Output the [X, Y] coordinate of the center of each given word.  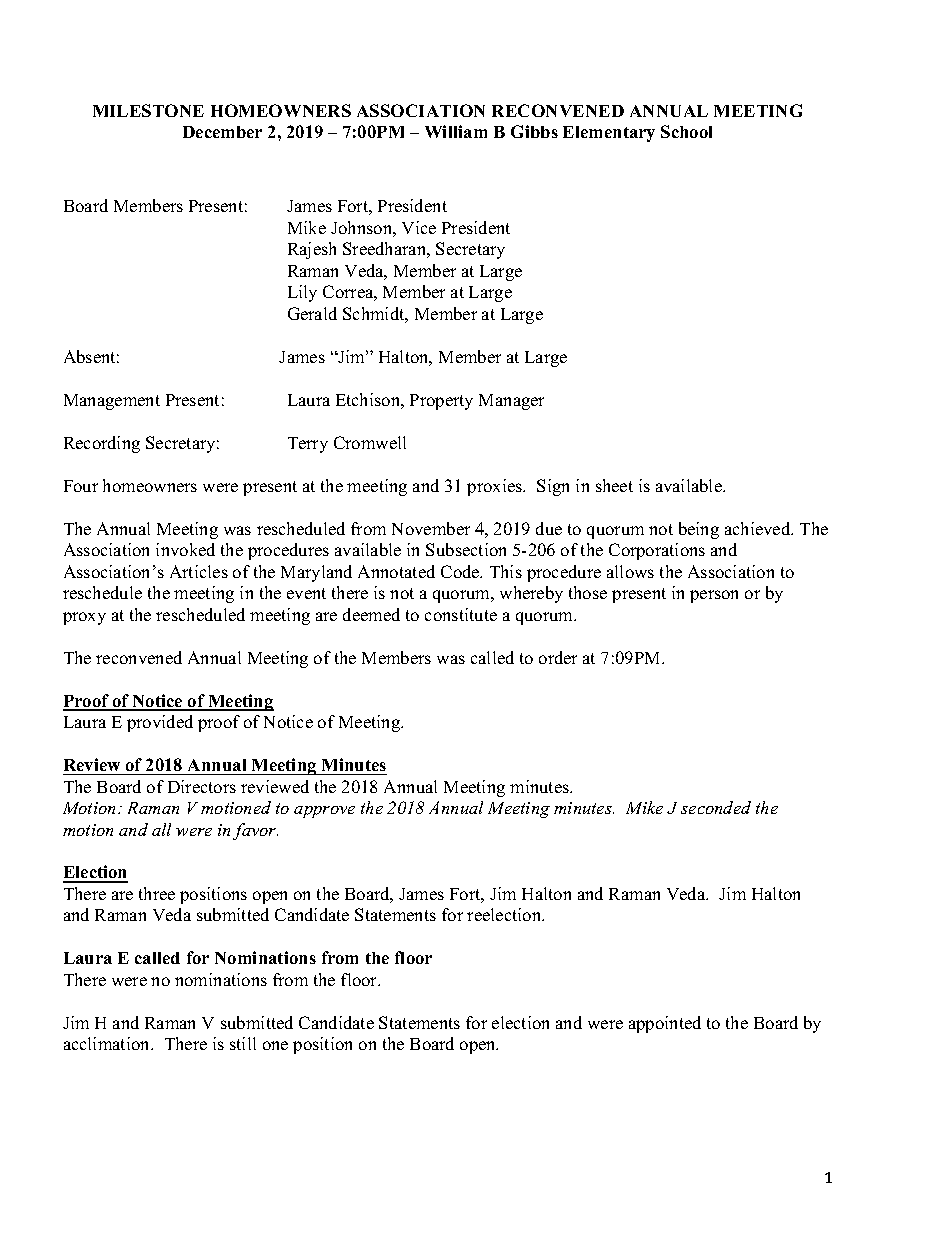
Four [81, 486]
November [431, 528]
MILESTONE [148, 110]
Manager [511, 402]
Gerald [312, 313]
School [686, 131]
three [157, 893]
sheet [614, 485]
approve [324, 812]
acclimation [108, 1043]
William [456, 131]
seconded [716, 807]
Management [112, 402]
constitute [461, 614]
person [714, 596]
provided [160, 723]
